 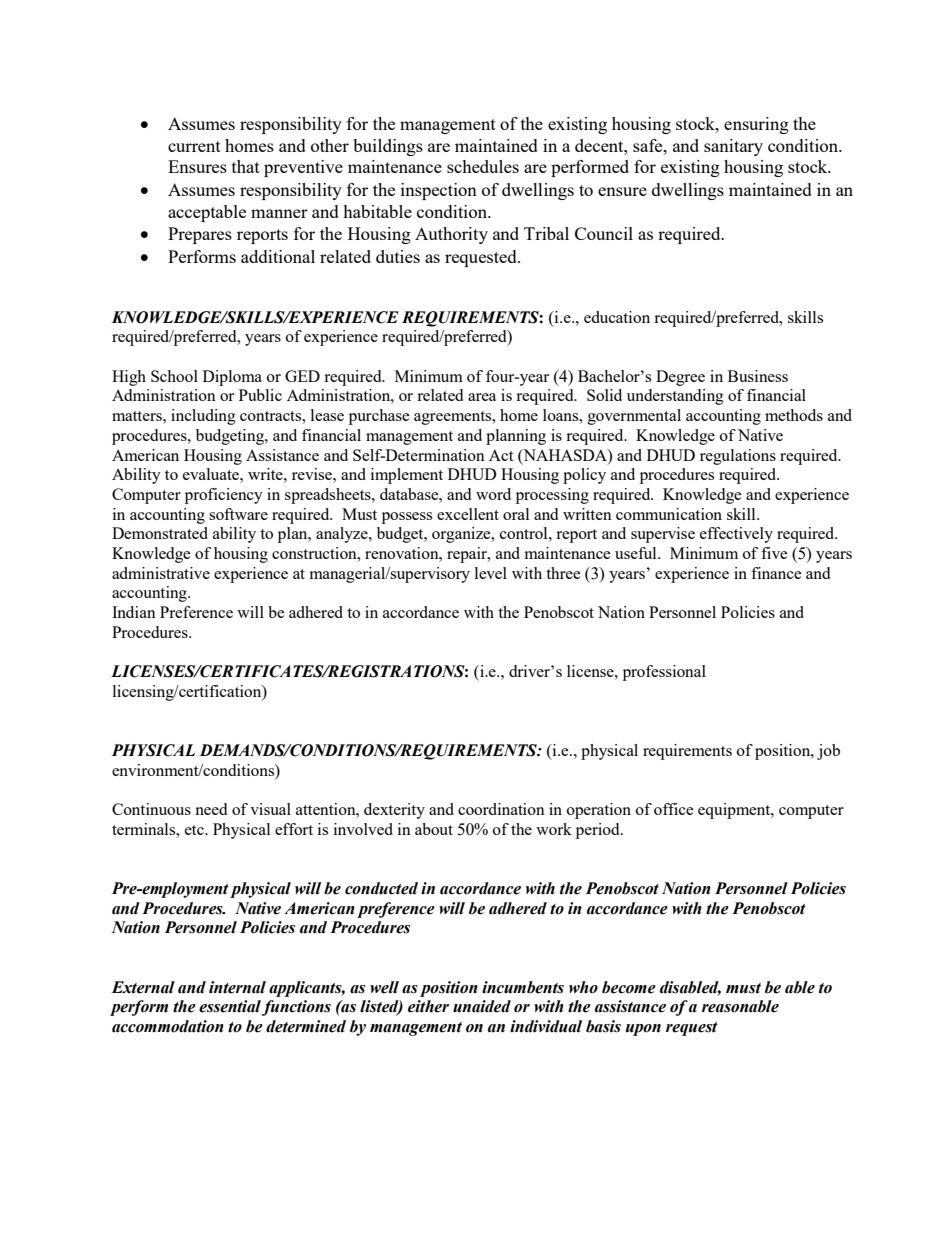 I want to click on regulations, so click(x=738, y=457).
